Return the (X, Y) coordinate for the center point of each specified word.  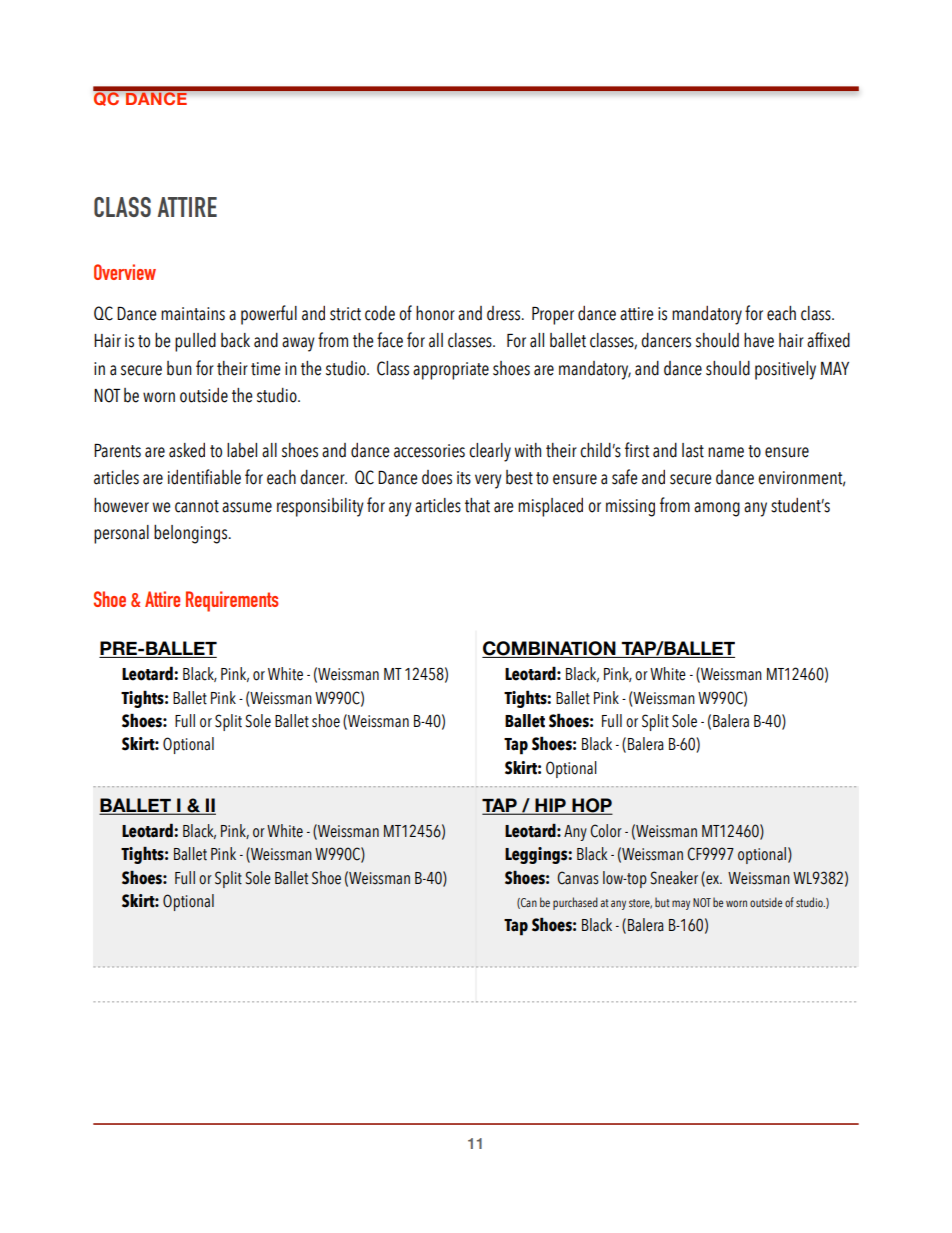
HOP (591, 806)
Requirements (232, 601)
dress (505, 313)
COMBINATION (550, 649)
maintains (193, 314)
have (759, 340)
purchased (575, 903)
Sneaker (674, 878)
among (717, 509)
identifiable (204, 477)
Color (606, 831)
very (488, 481)
